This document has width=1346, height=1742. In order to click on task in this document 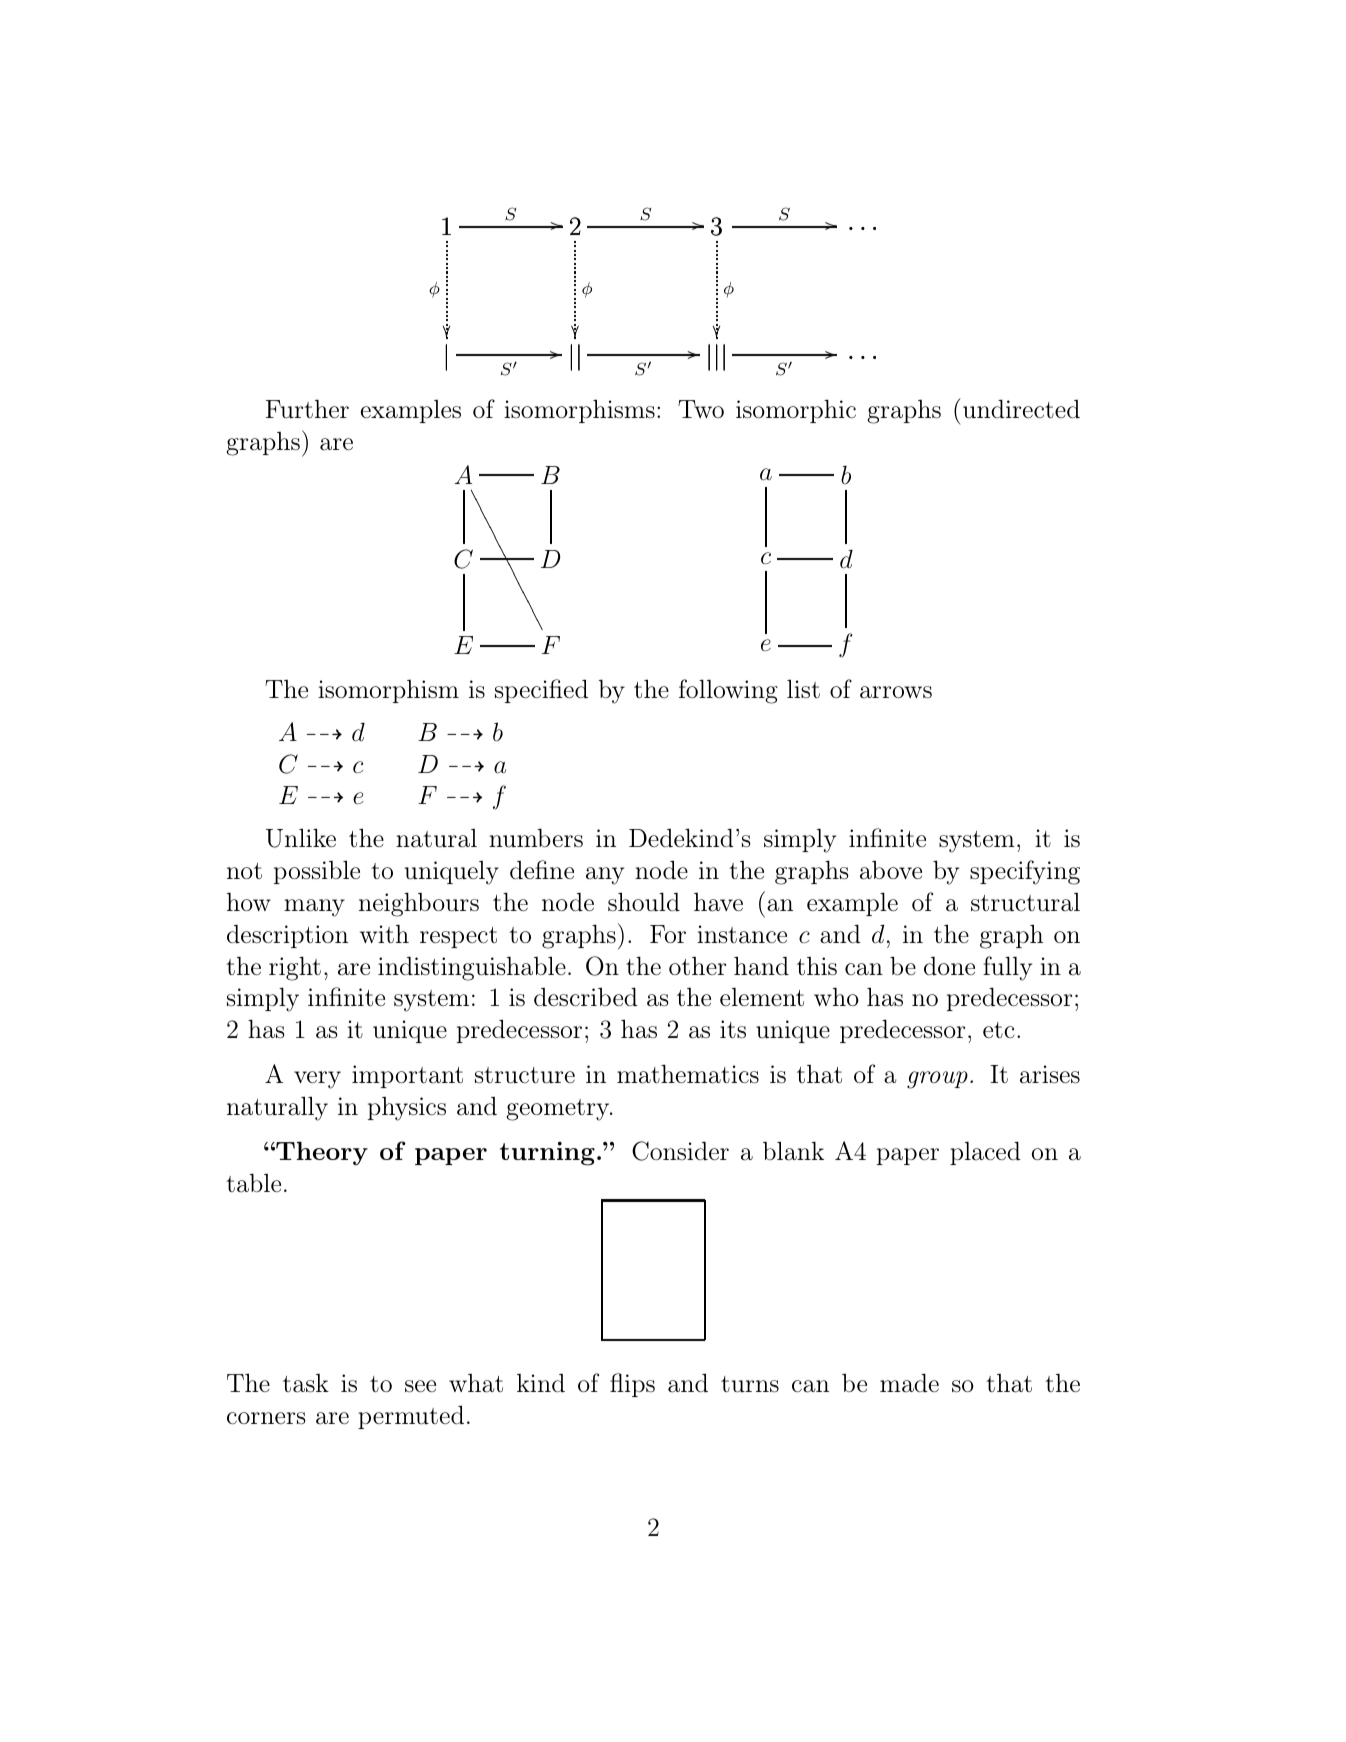, I will do `click(306, 1383)`.
